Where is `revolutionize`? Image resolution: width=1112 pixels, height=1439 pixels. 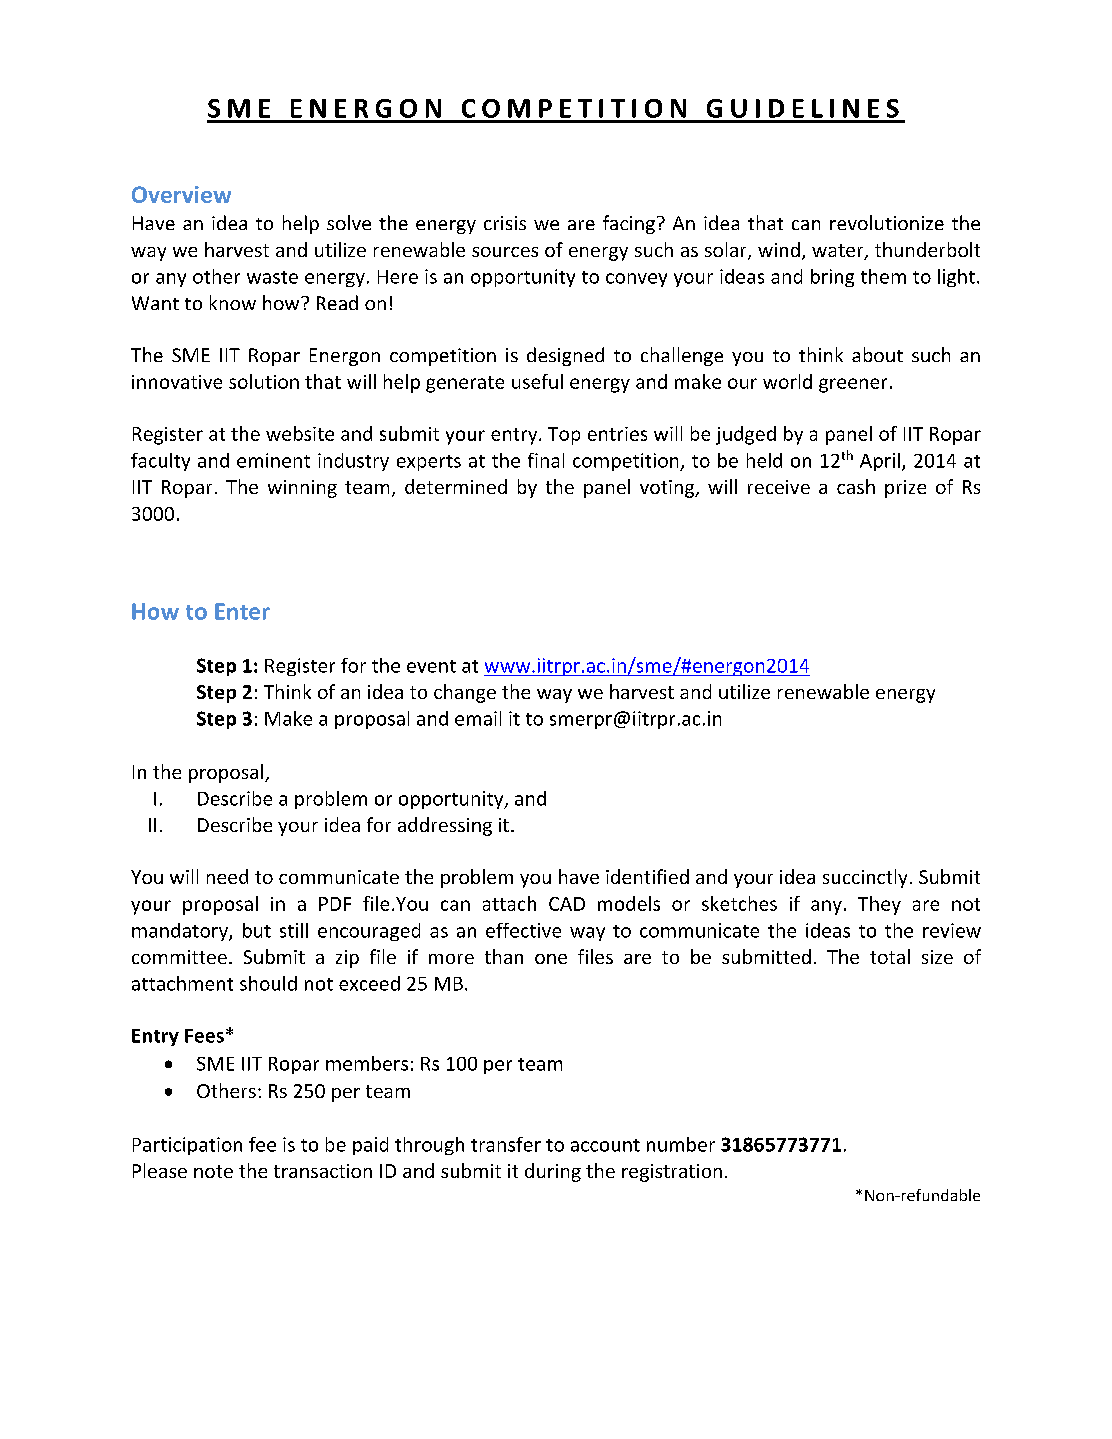 revolutionize is located at coordinates (887, 222).
